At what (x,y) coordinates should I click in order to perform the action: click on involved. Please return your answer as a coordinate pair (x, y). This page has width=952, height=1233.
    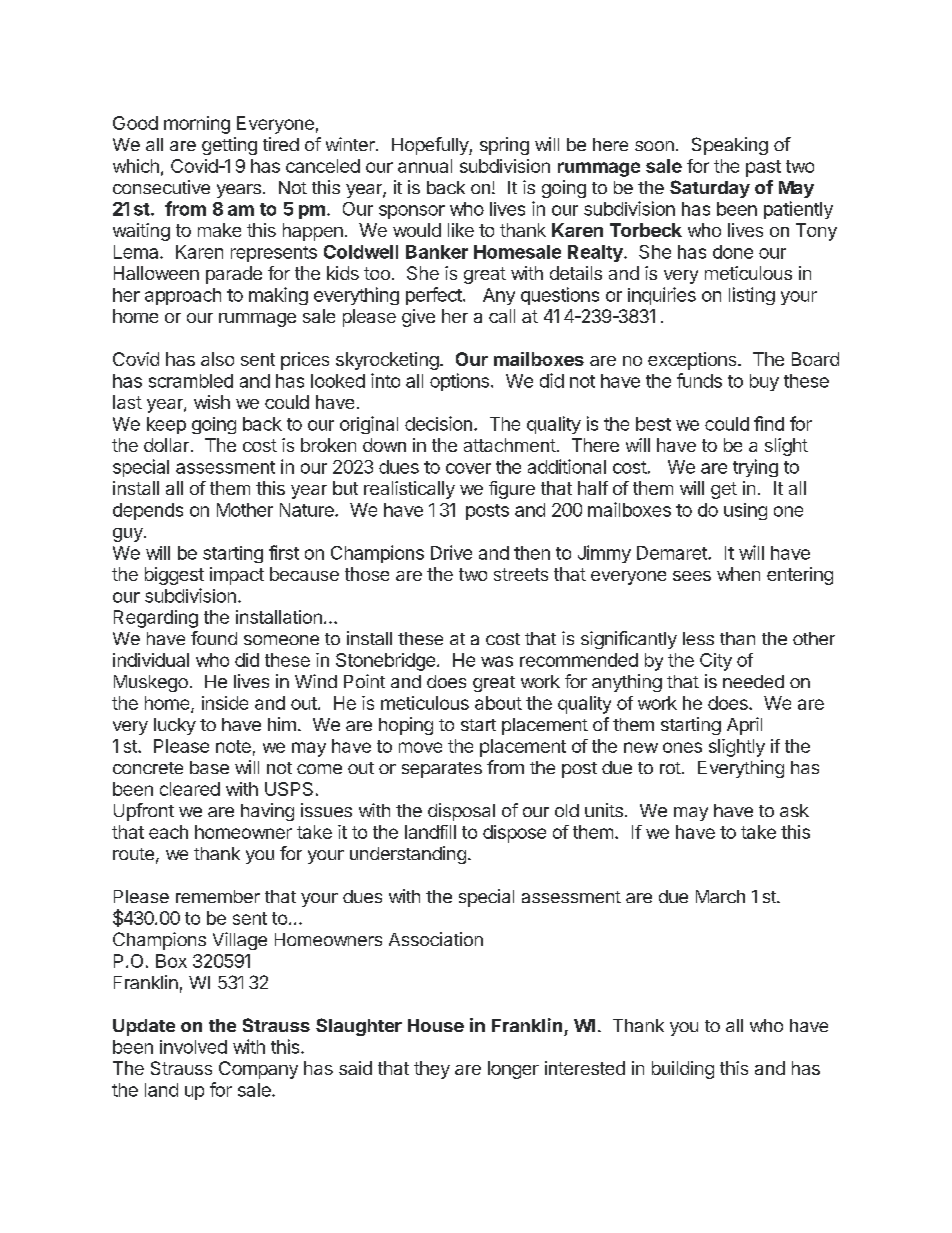
    Looking at the image, I should click on (193, 1047).
